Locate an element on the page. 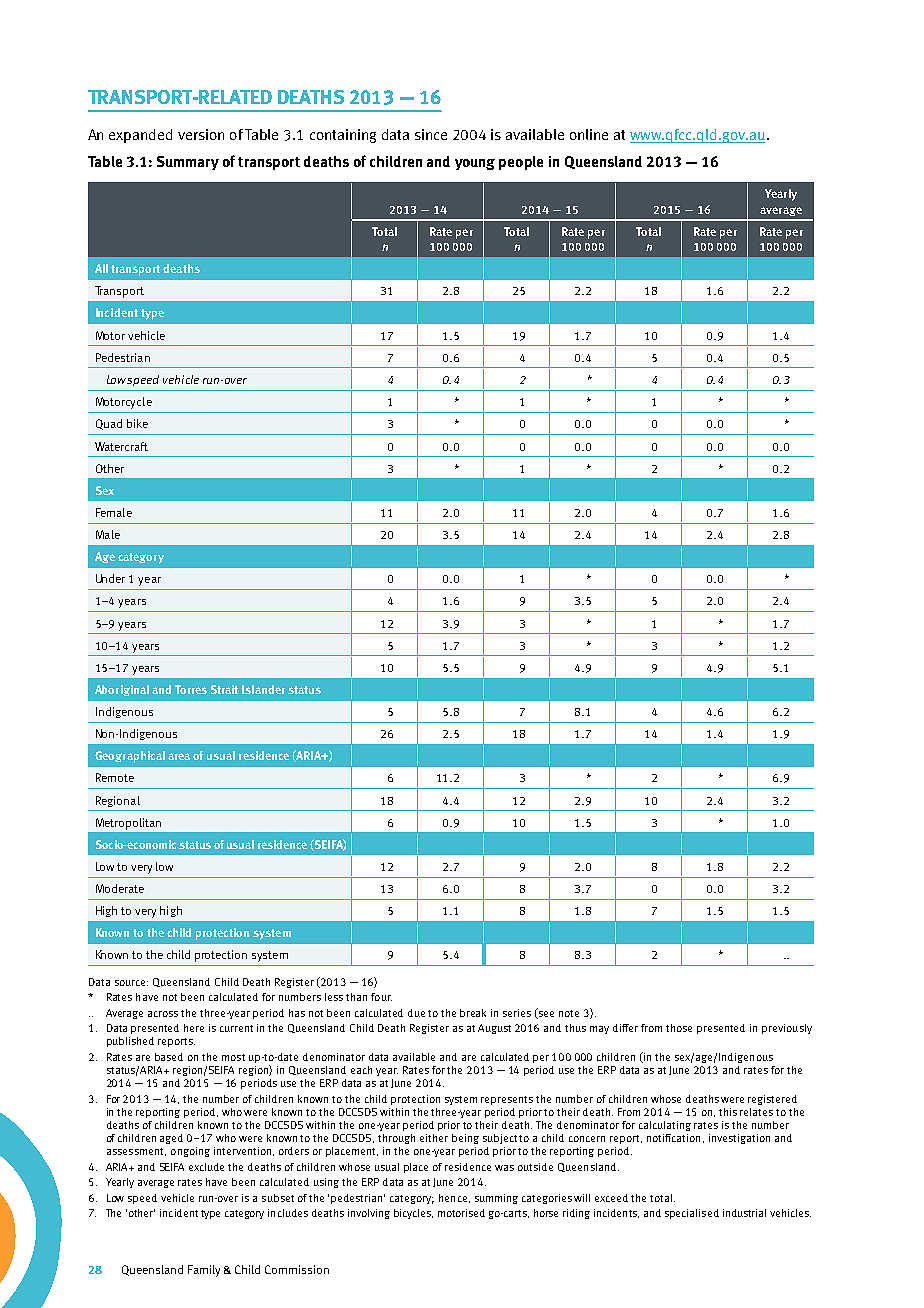 The image size is (924, 1308). those is located at coordinates (679, 1028).
